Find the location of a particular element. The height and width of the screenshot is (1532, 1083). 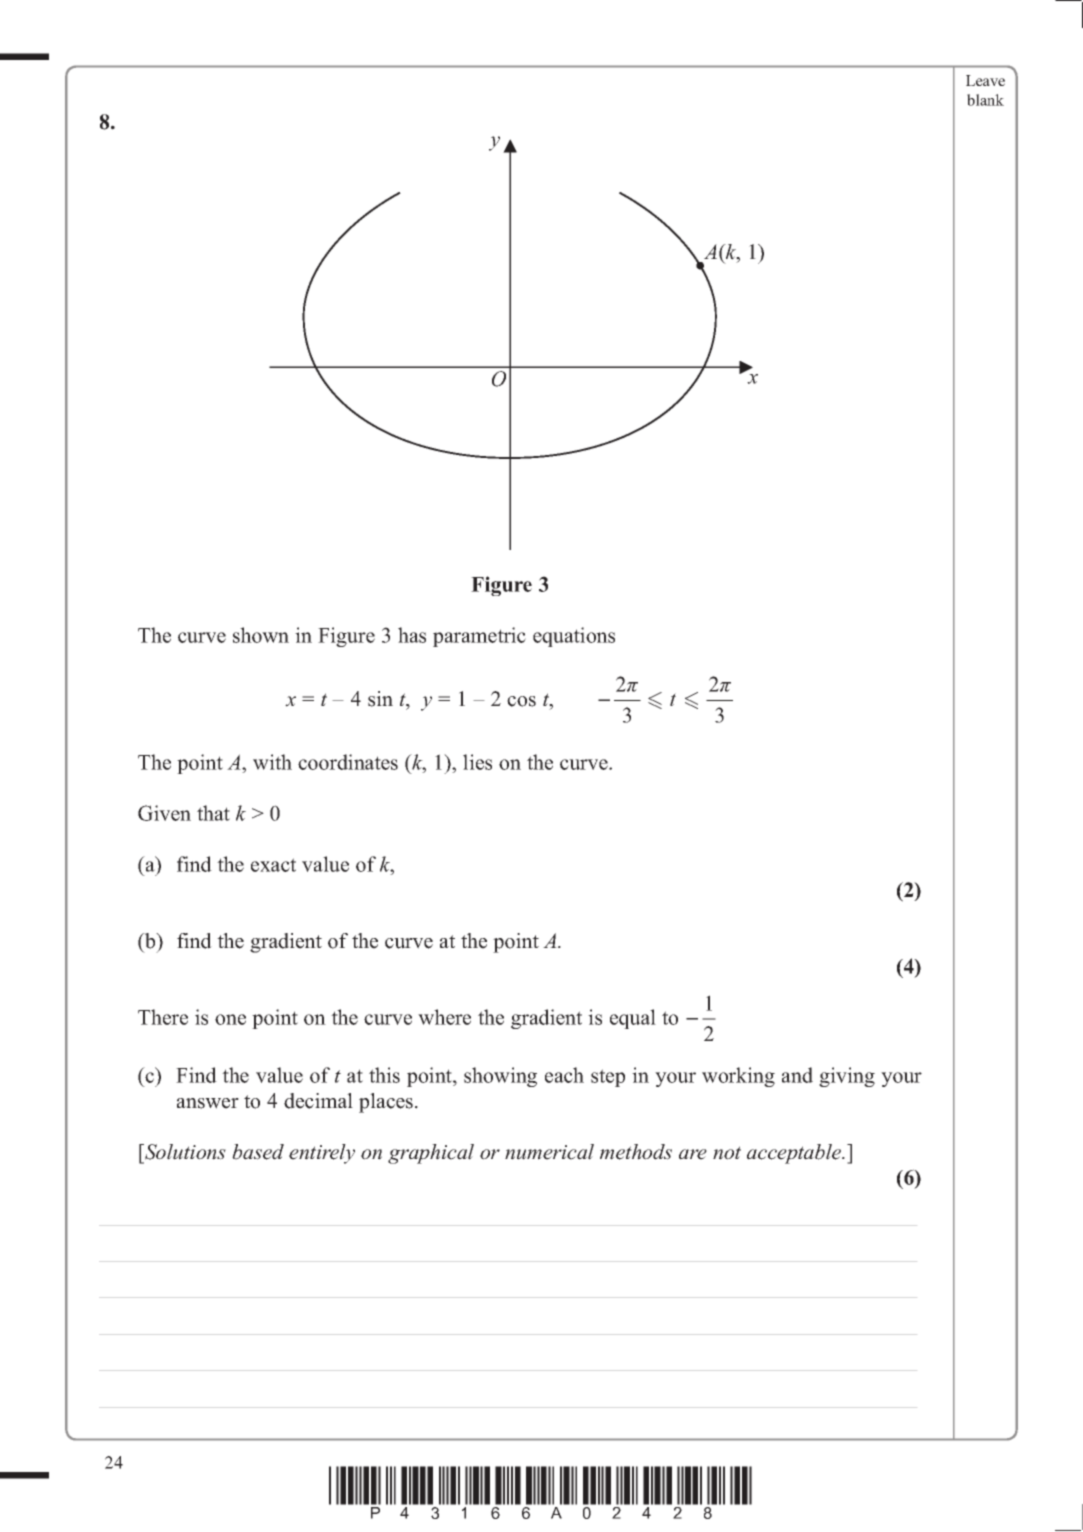

based is located at coordinates (258, 1152).
